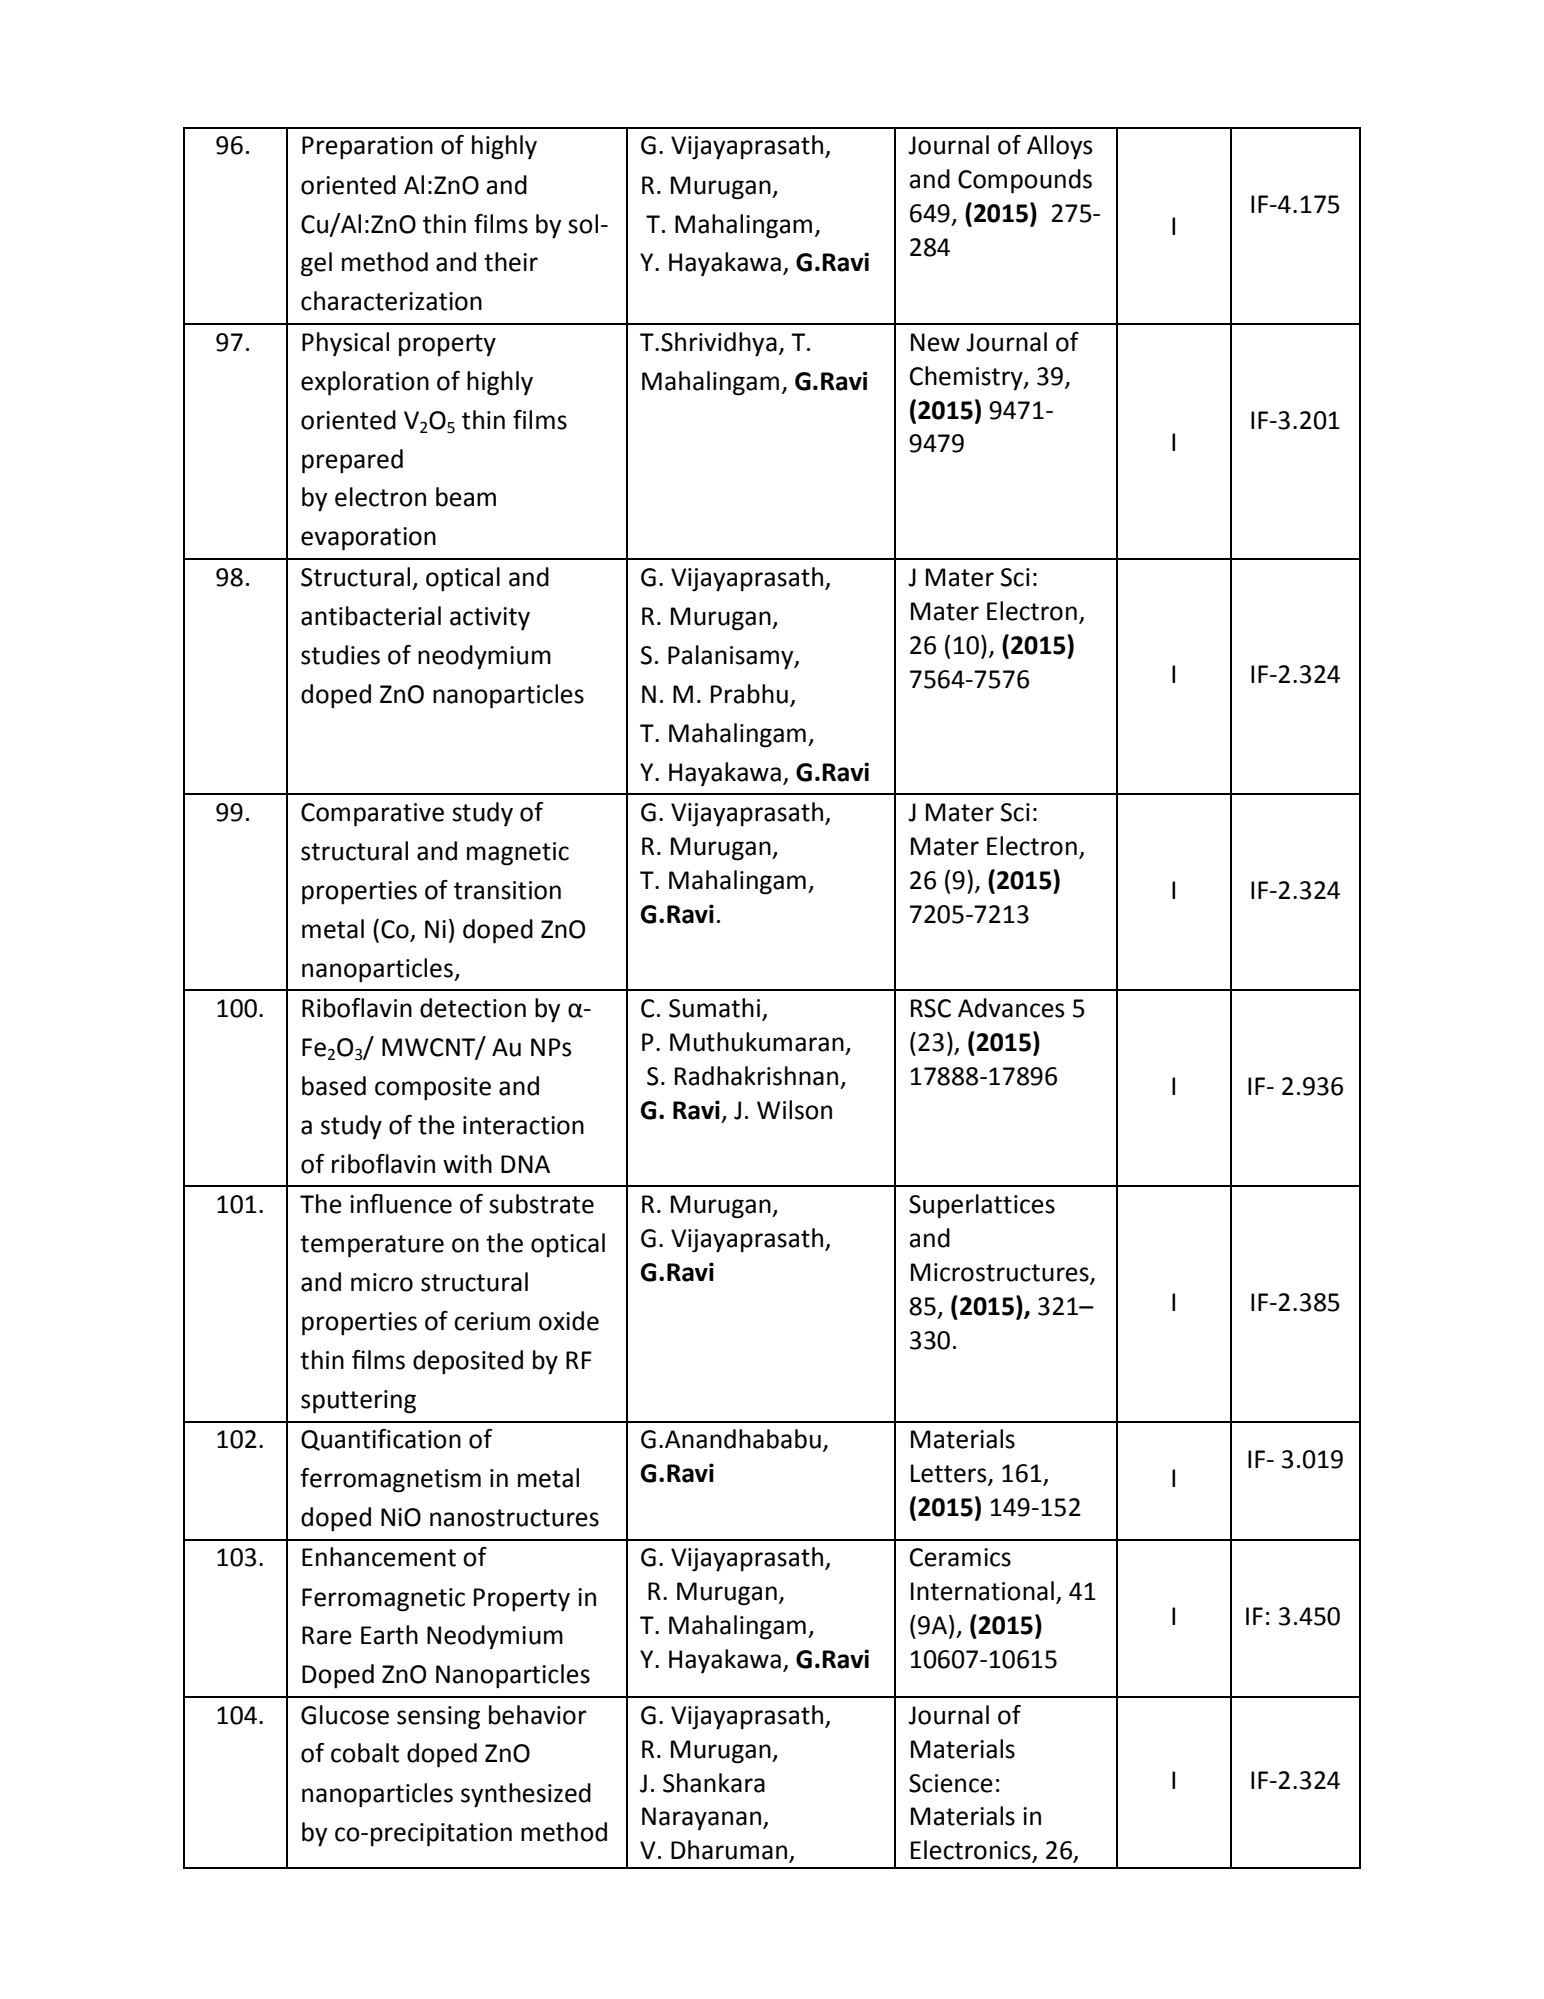 Image resolution: width=1544 pixels, height=1999 pixels. Describe the element at coordinates (372, 1246) in the screenshot. I see `temperature` at that location.
